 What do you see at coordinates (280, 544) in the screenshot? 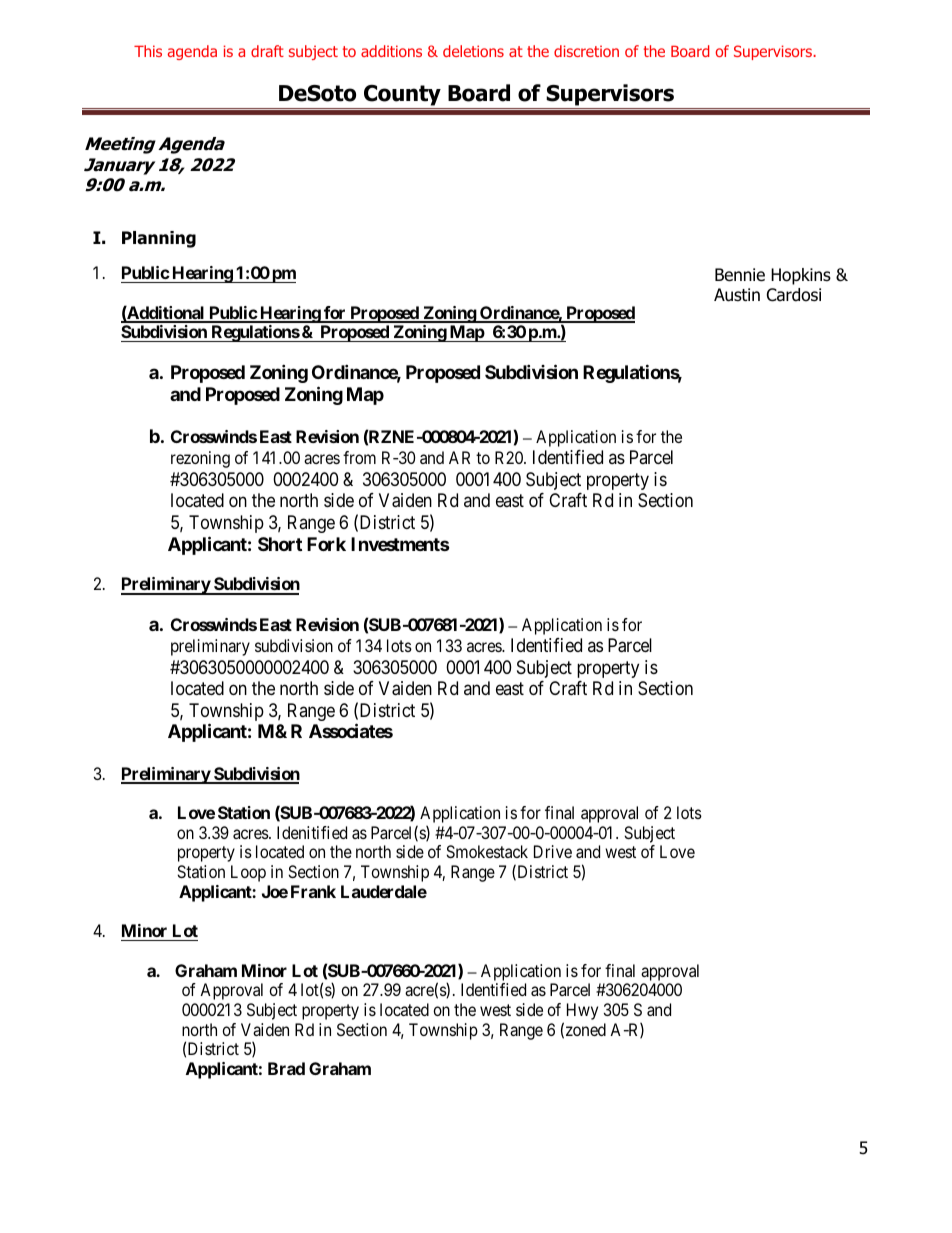
I see `Short` at bounding box center [280, 544].
